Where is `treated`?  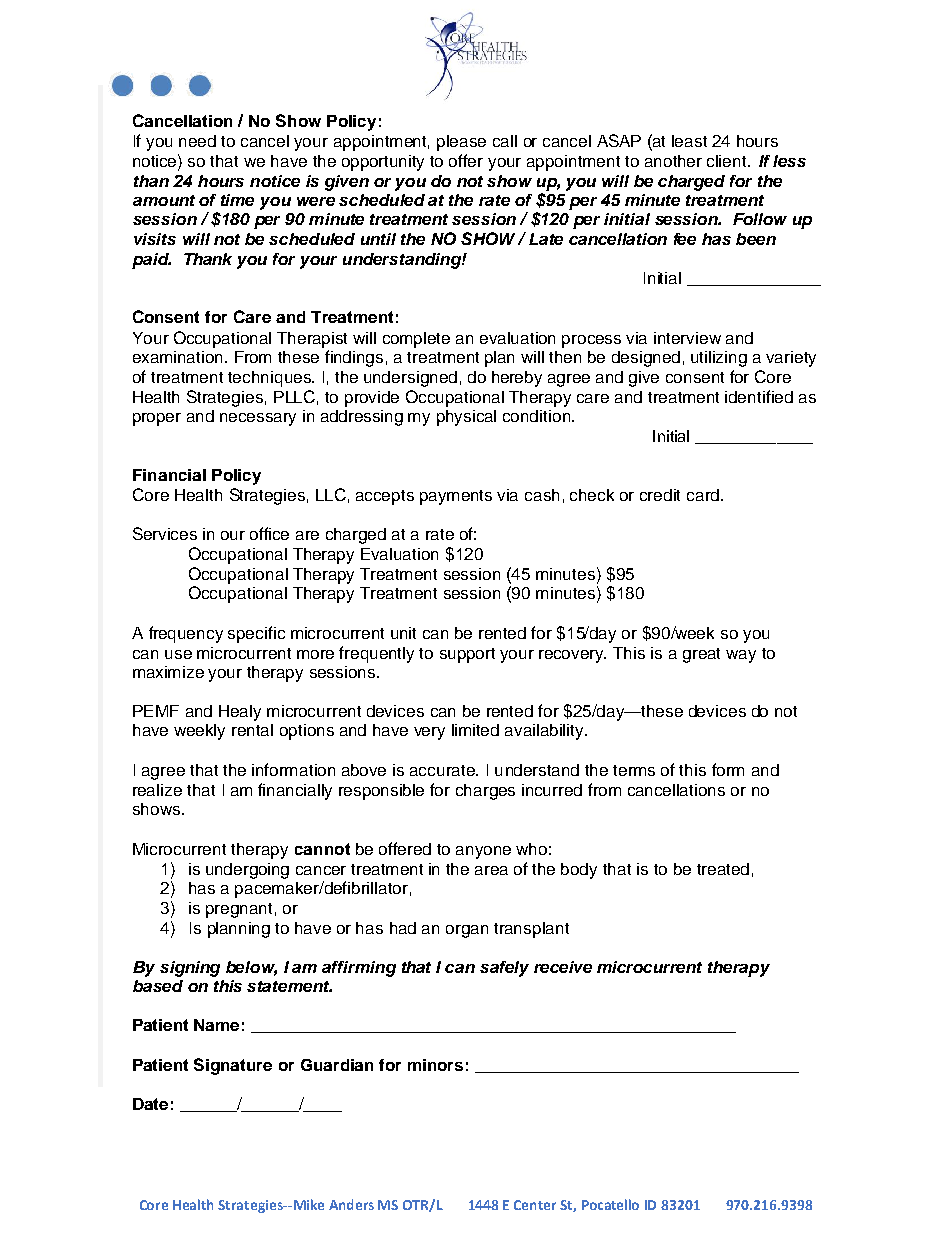
treated is located at coordinates (723, 869).
